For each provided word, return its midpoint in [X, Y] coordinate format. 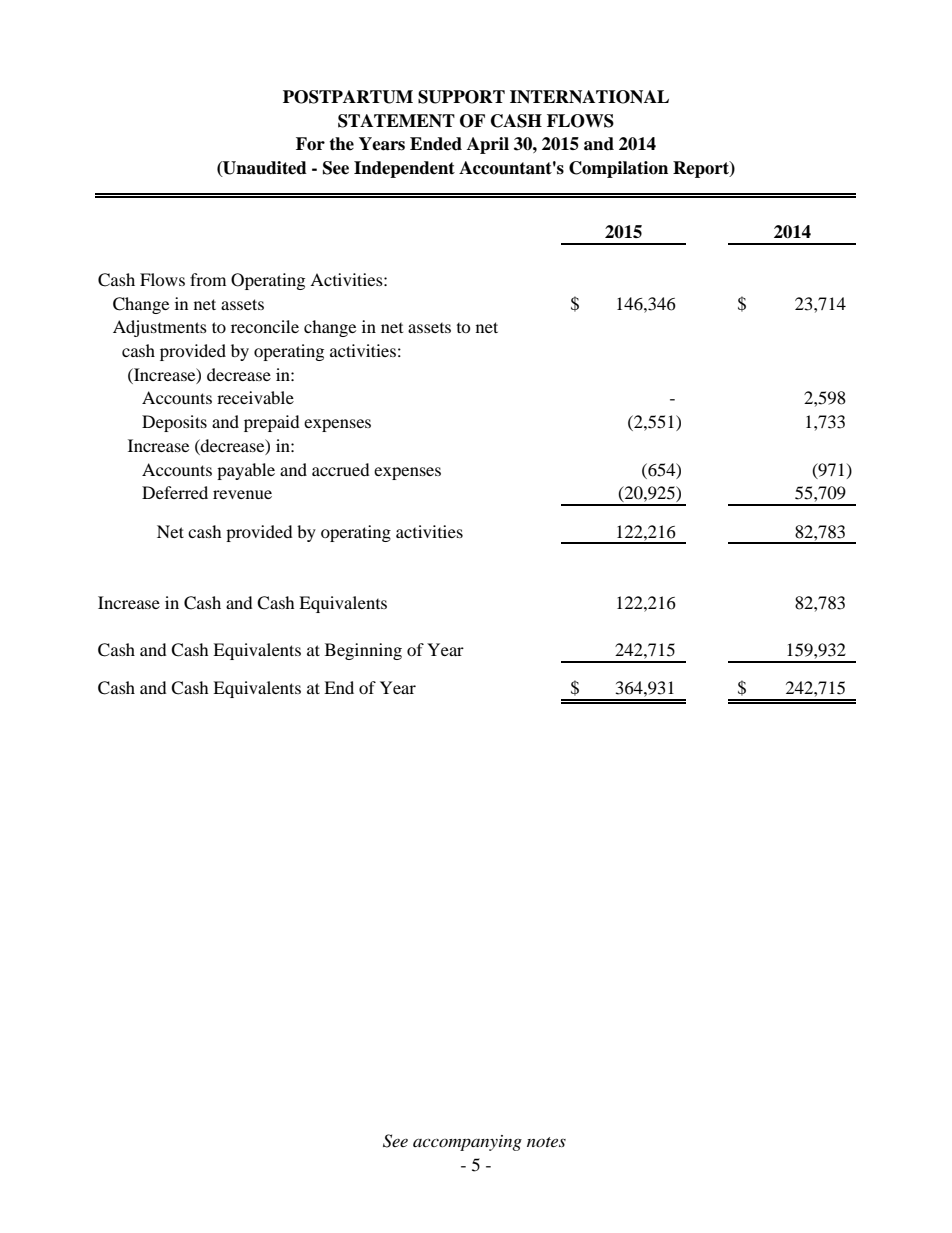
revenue [242, 494]
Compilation [618, 169]
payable [246, 471]
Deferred [175, 492]
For [310, 144]
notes [546, 1142]
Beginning [363, 651]
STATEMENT [396, 121]
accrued [341, 469]
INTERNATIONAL [589, 97]
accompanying [467, 1143]
